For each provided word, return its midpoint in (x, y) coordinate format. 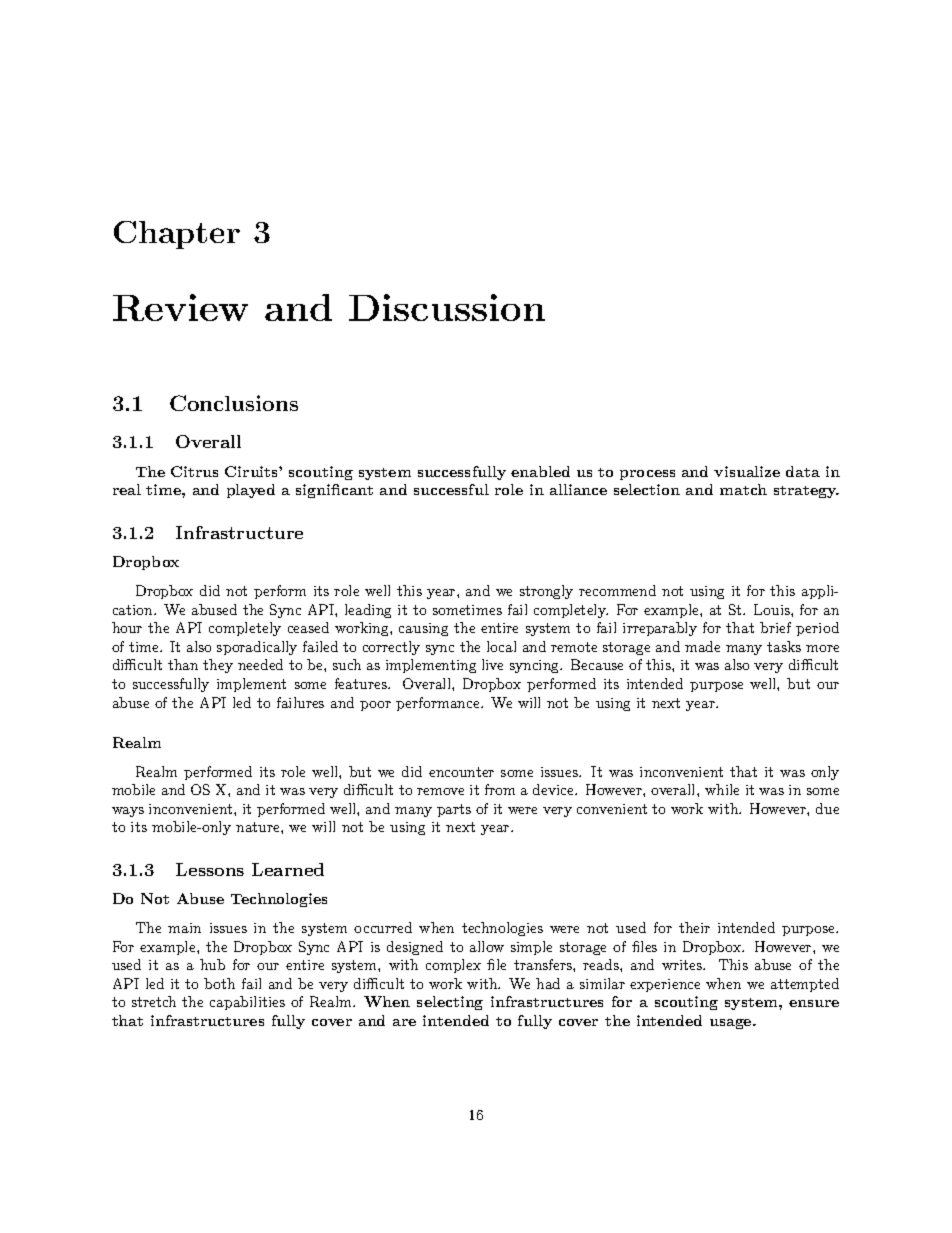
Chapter (177, 235)
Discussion (447, 307)
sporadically (257, 648)
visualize (747, 471)
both (219, 983)
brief (775, 627)
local (501, 646)
